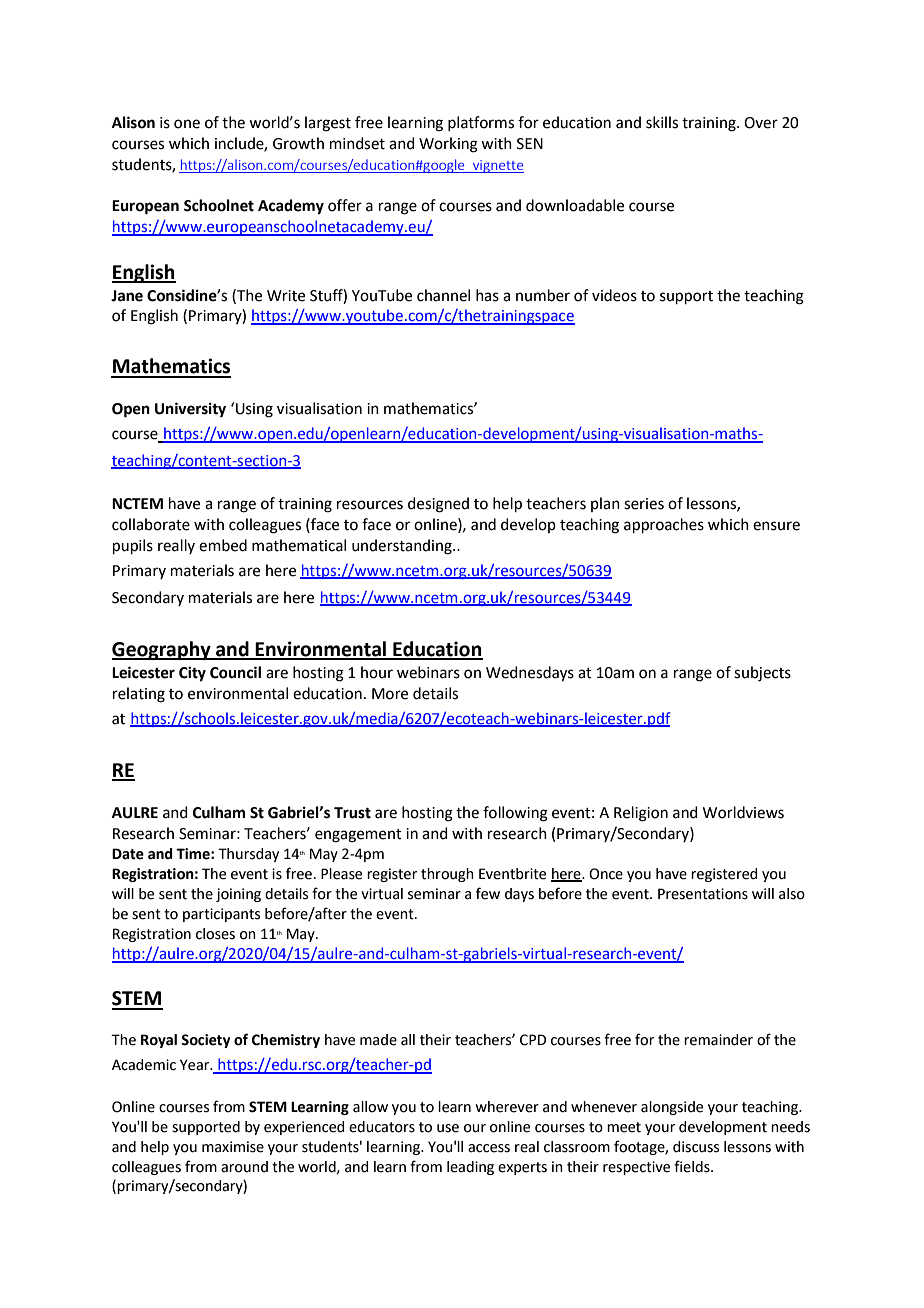 Image resolution: width=924 pixels, height=1308 pixels. What do you see at coordinates (192, 674) in the document?
I see `City` at bounding box center [192, 674].
